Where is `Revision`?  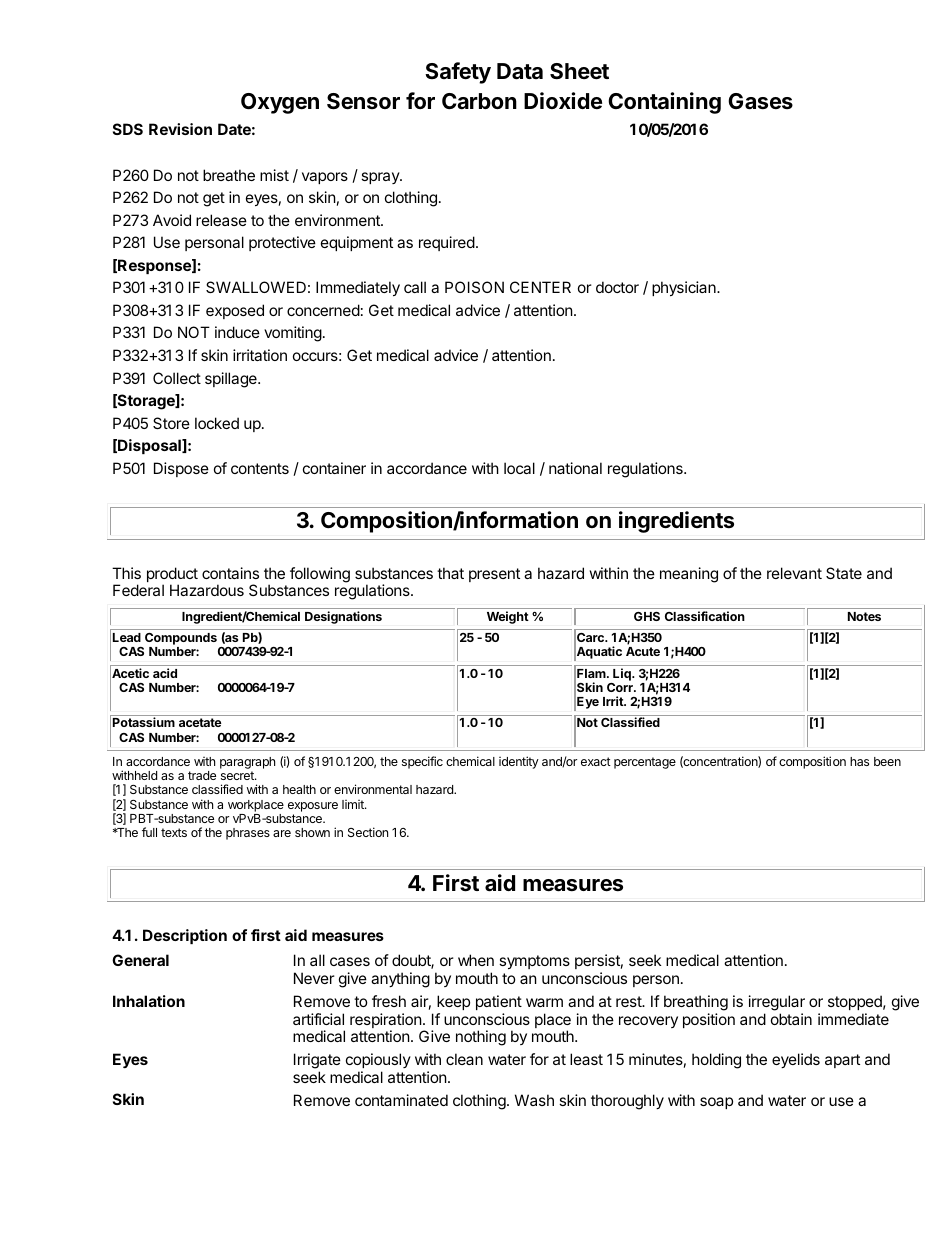 Revision is located at coordinates (180, 129).
